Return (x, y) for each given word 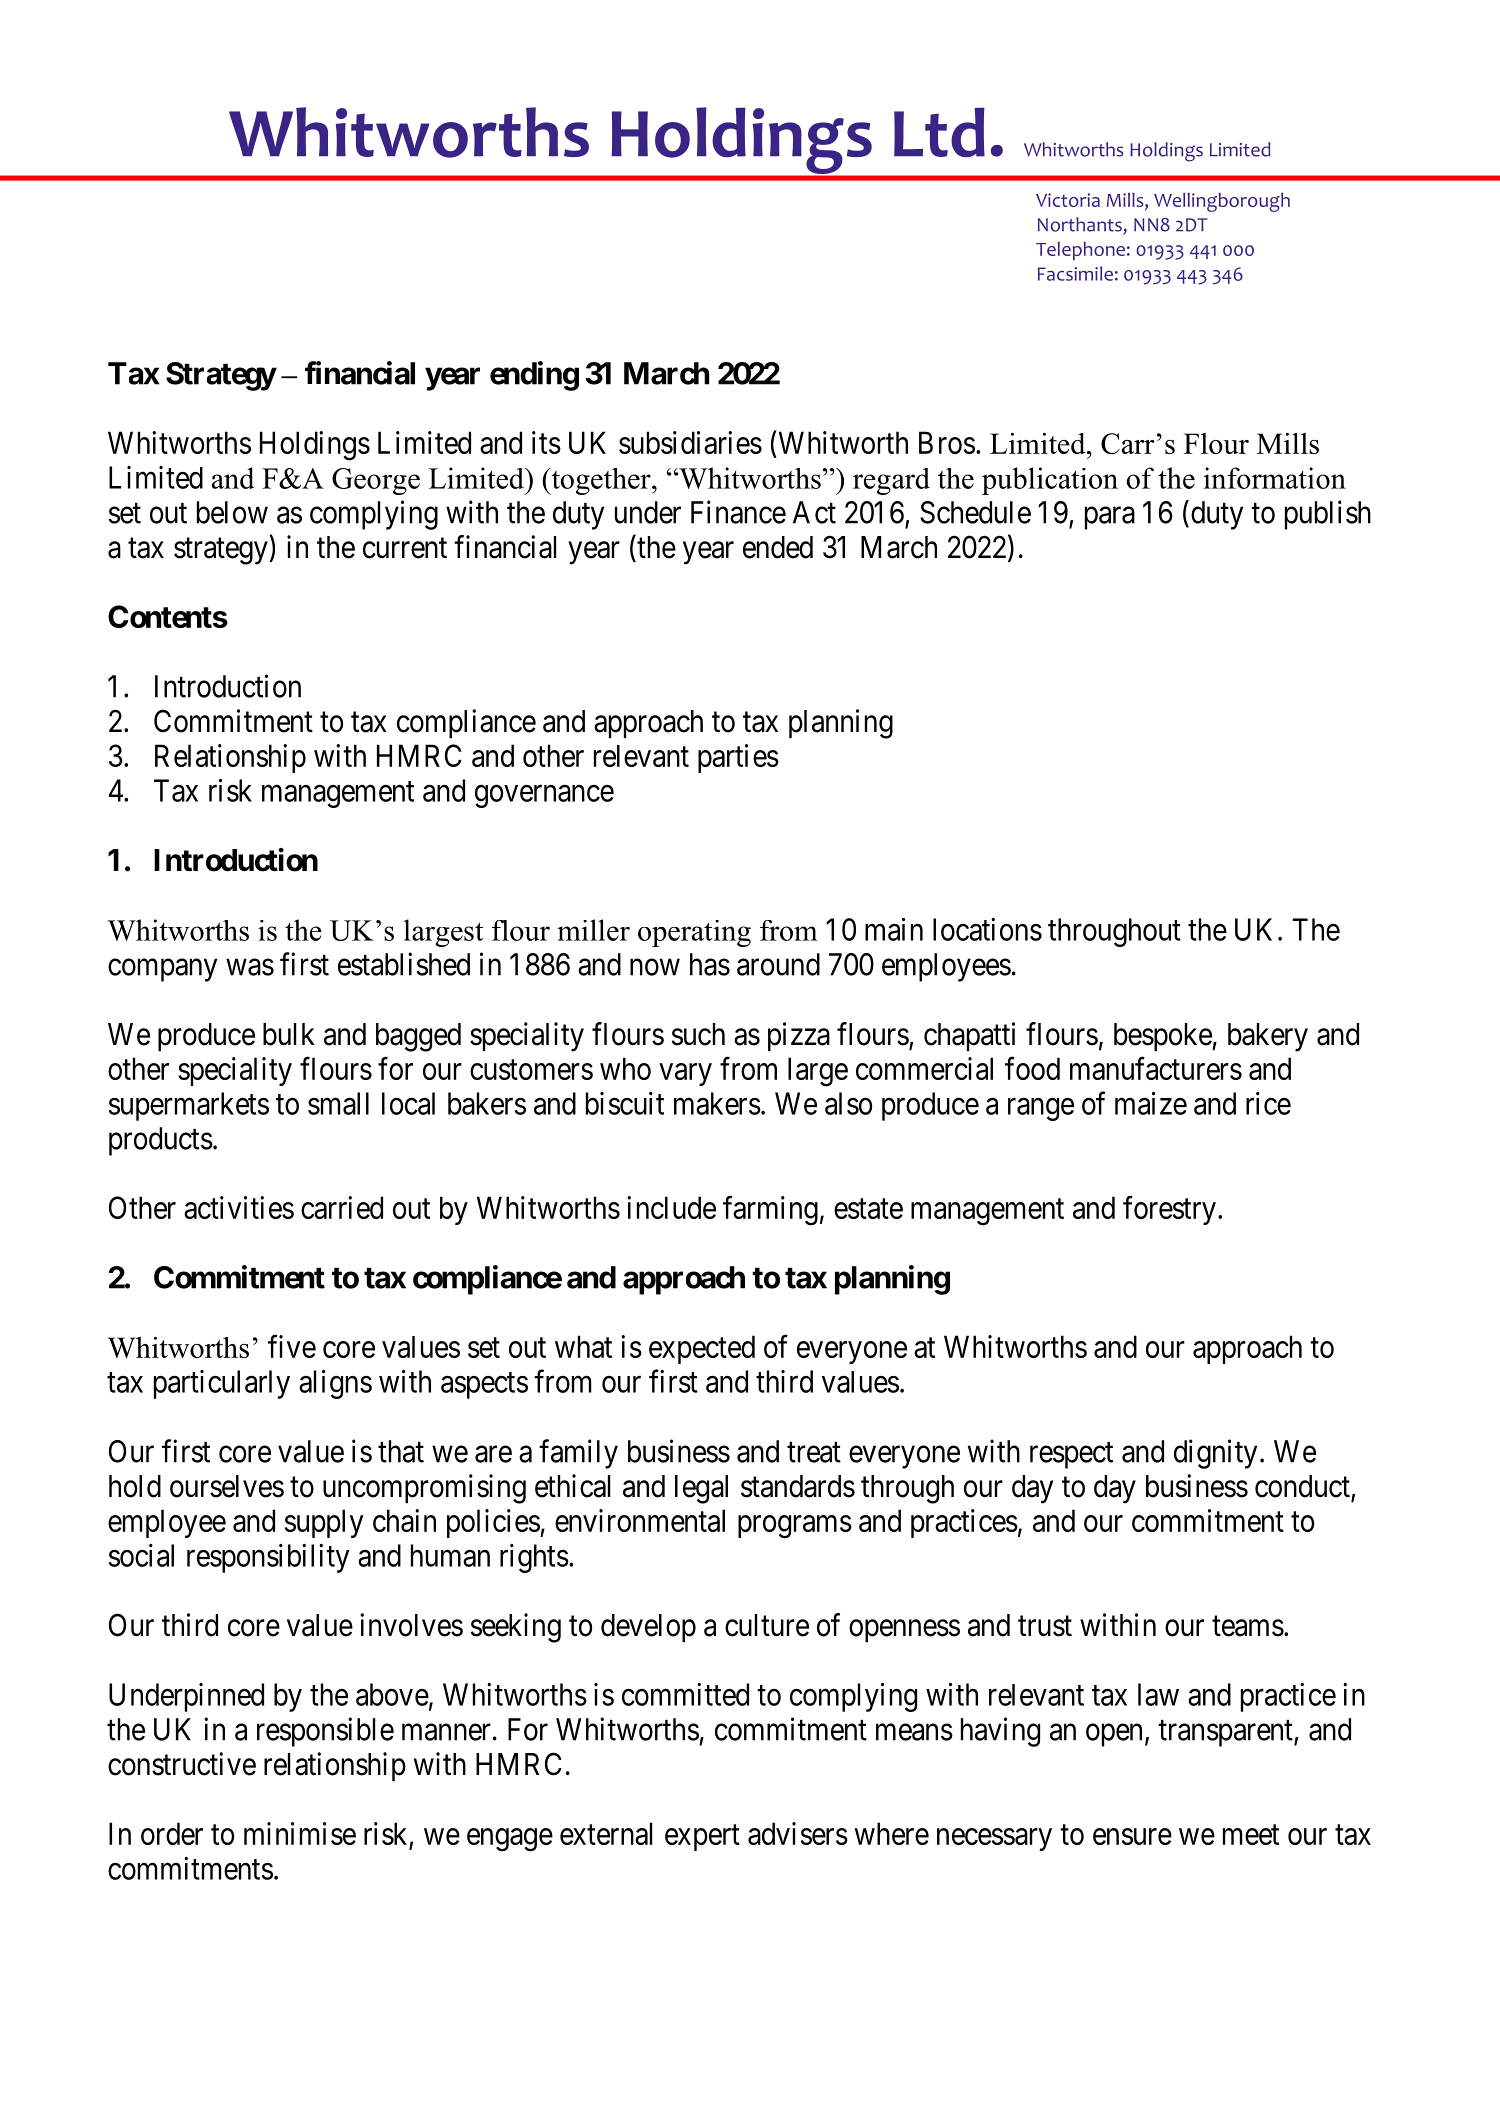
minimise (300, 1833)
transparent (1226, 1733)
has (710, 964)
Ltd (939, 132)
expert (702, 1838)
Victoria (1068, 200)
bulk (289, 1034)
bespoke (1163, 1037)
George (376, 481)
